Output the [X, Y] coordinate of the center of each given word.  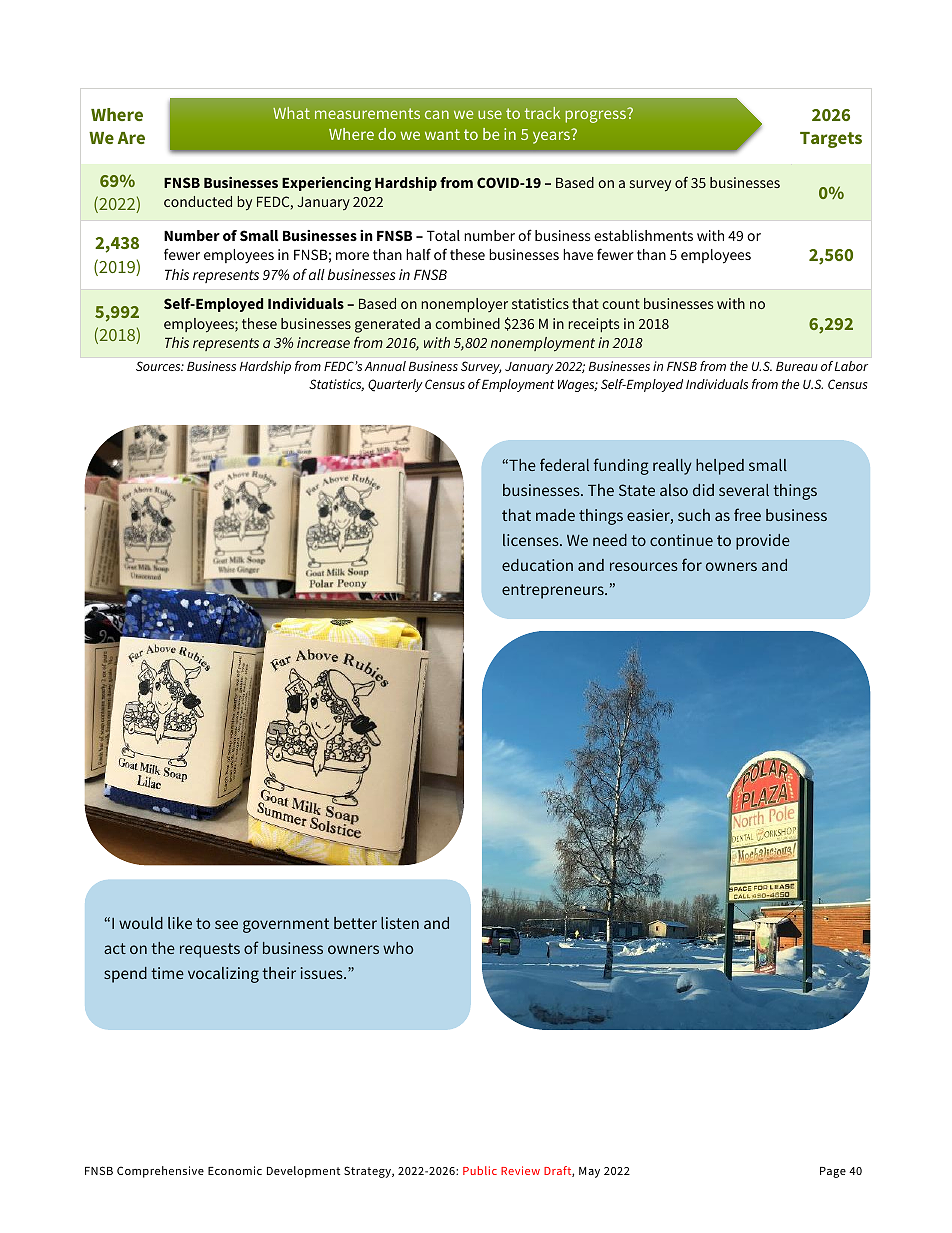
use [490, 114]
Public [480, 1170]
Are [131, 138]
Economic [235, 1170]
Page [833, 1172]
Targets [831, 140]
